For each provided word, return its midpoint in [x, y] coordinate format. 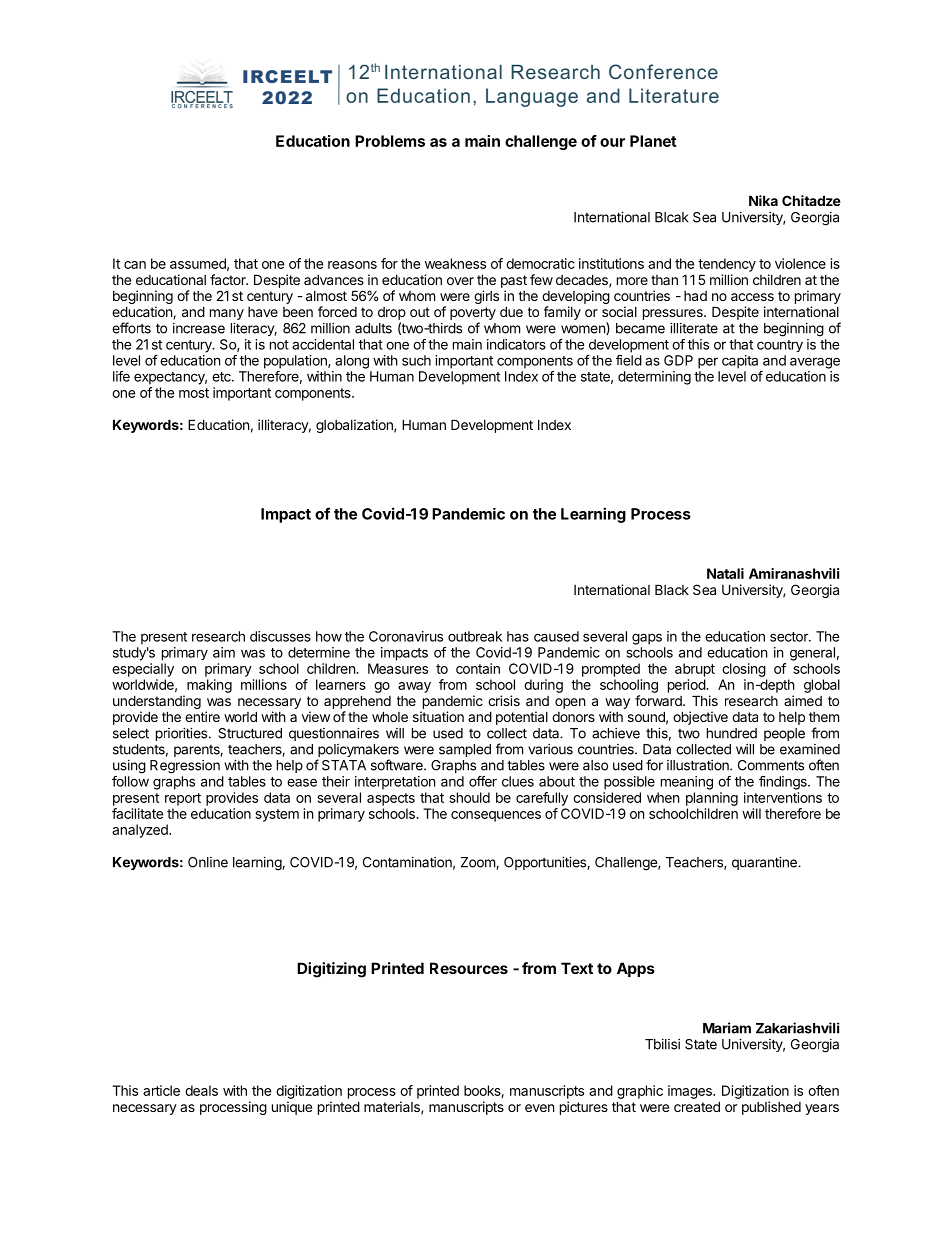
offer [483, 781]
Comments [771, 765]
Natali [725, 573]
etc [222, 377]
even [539, 1108]
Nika [763, 200]
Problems [390, 141]
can [135, 265]
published [771, 1108]
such [416, 360]
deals [201, 1090]
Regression [185, 767]
